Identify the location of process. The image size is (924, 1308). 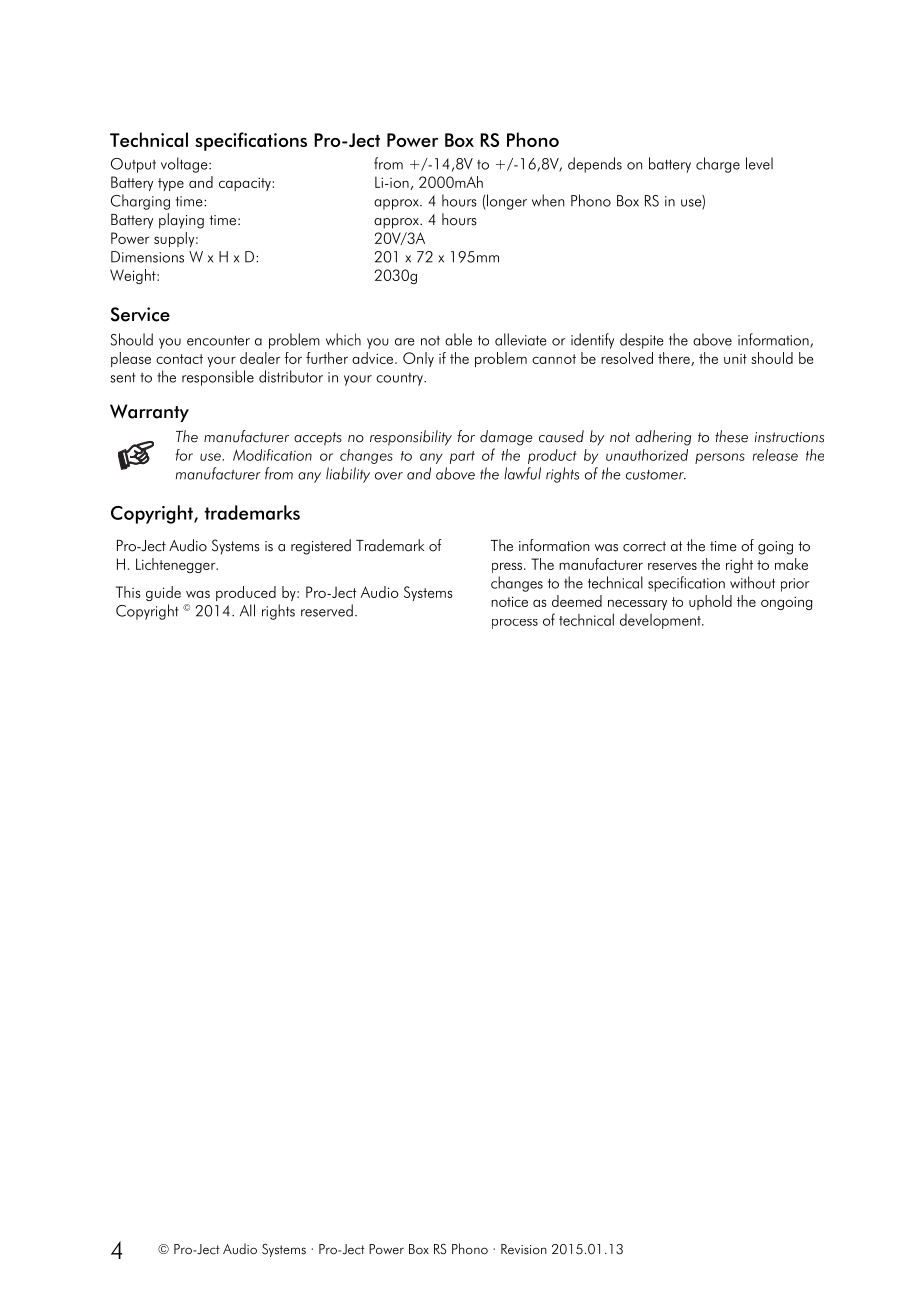
(515, 624).
